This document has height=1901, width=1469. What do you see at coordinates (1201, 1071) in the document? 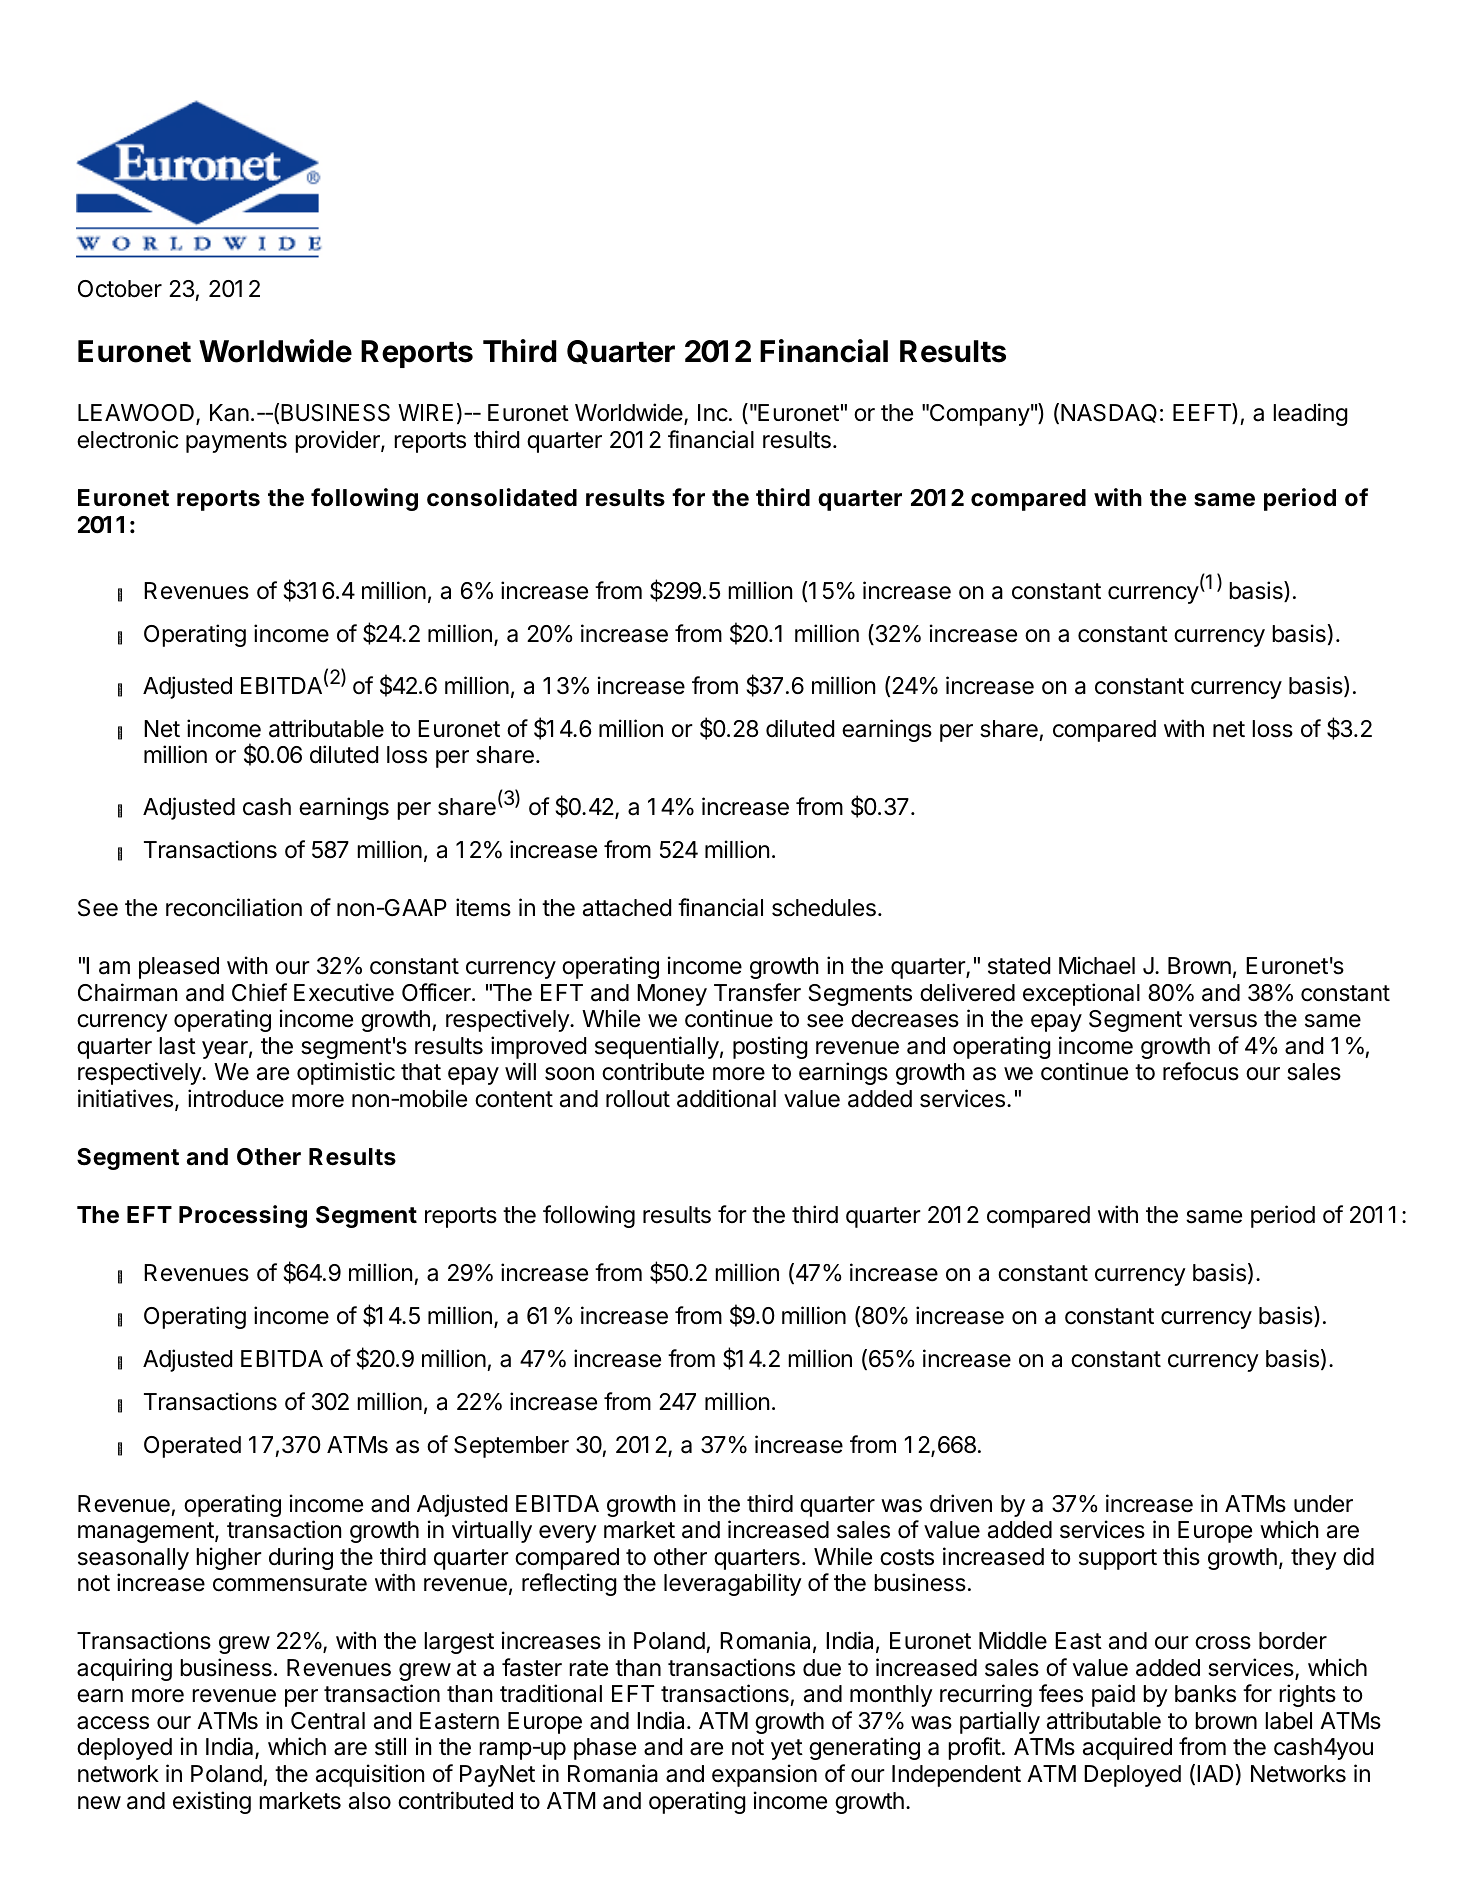
I see `refocus` at bounding box center [1201, 1071].
